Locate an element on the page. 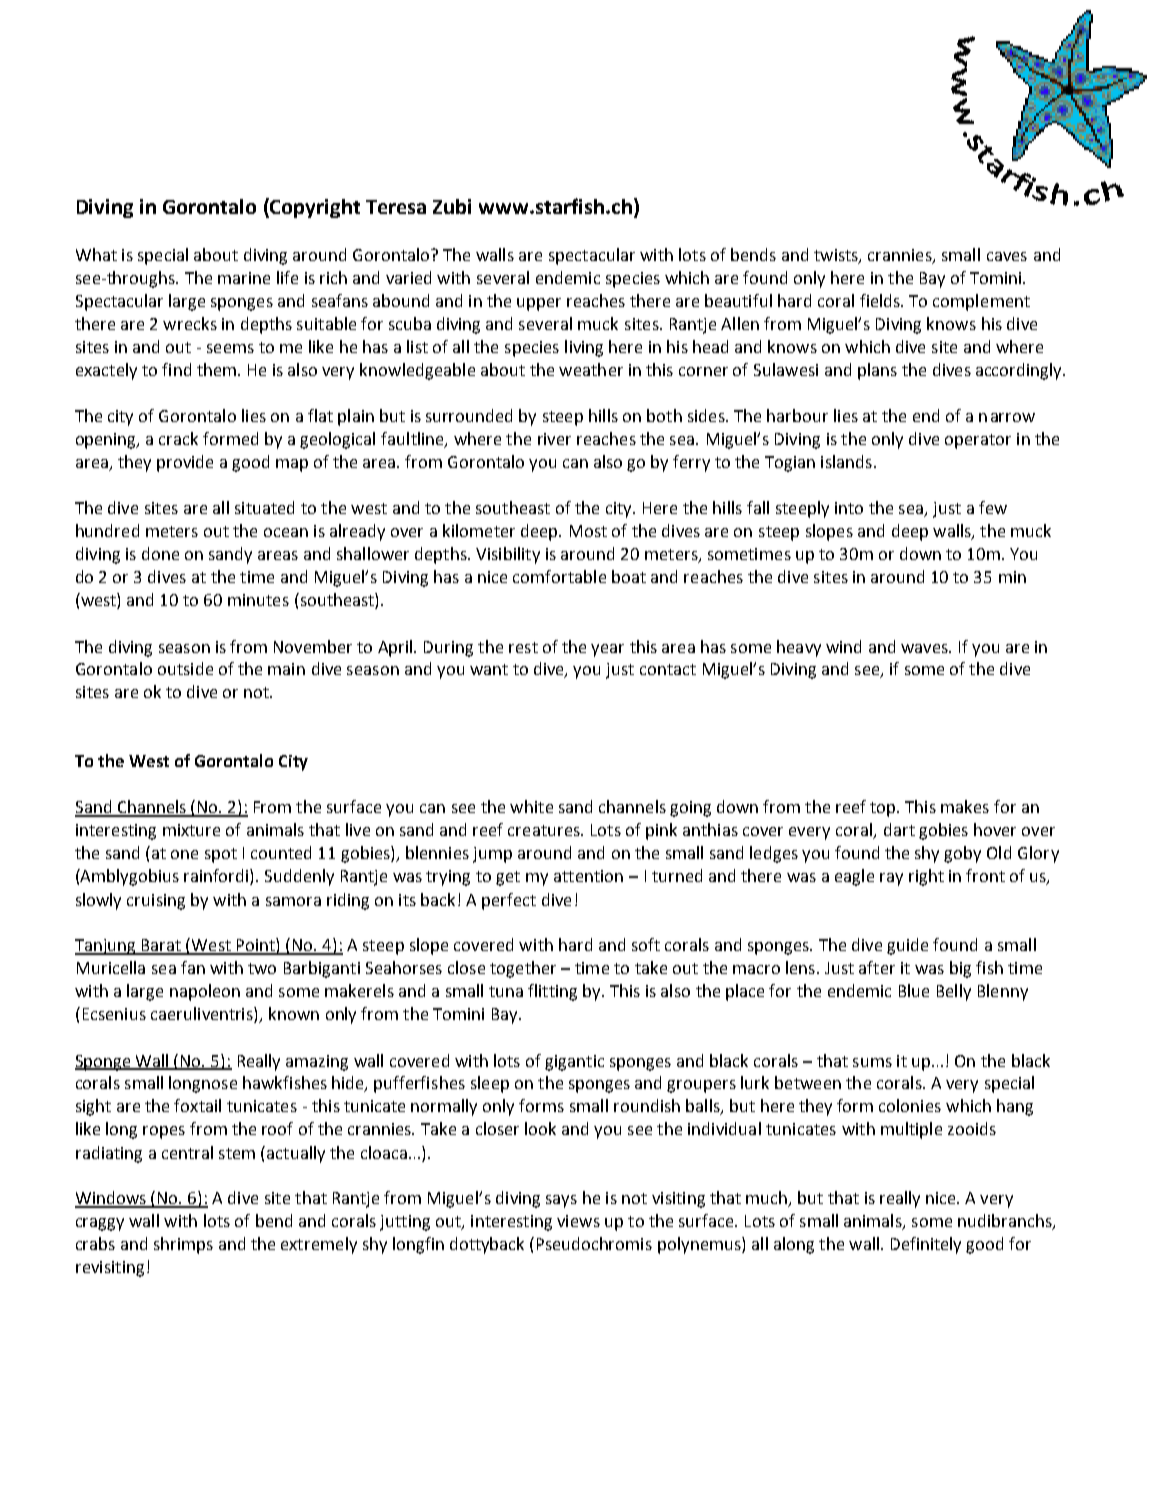 The image size is (1153, 1492). marine is located at coordinates (244, 278).
